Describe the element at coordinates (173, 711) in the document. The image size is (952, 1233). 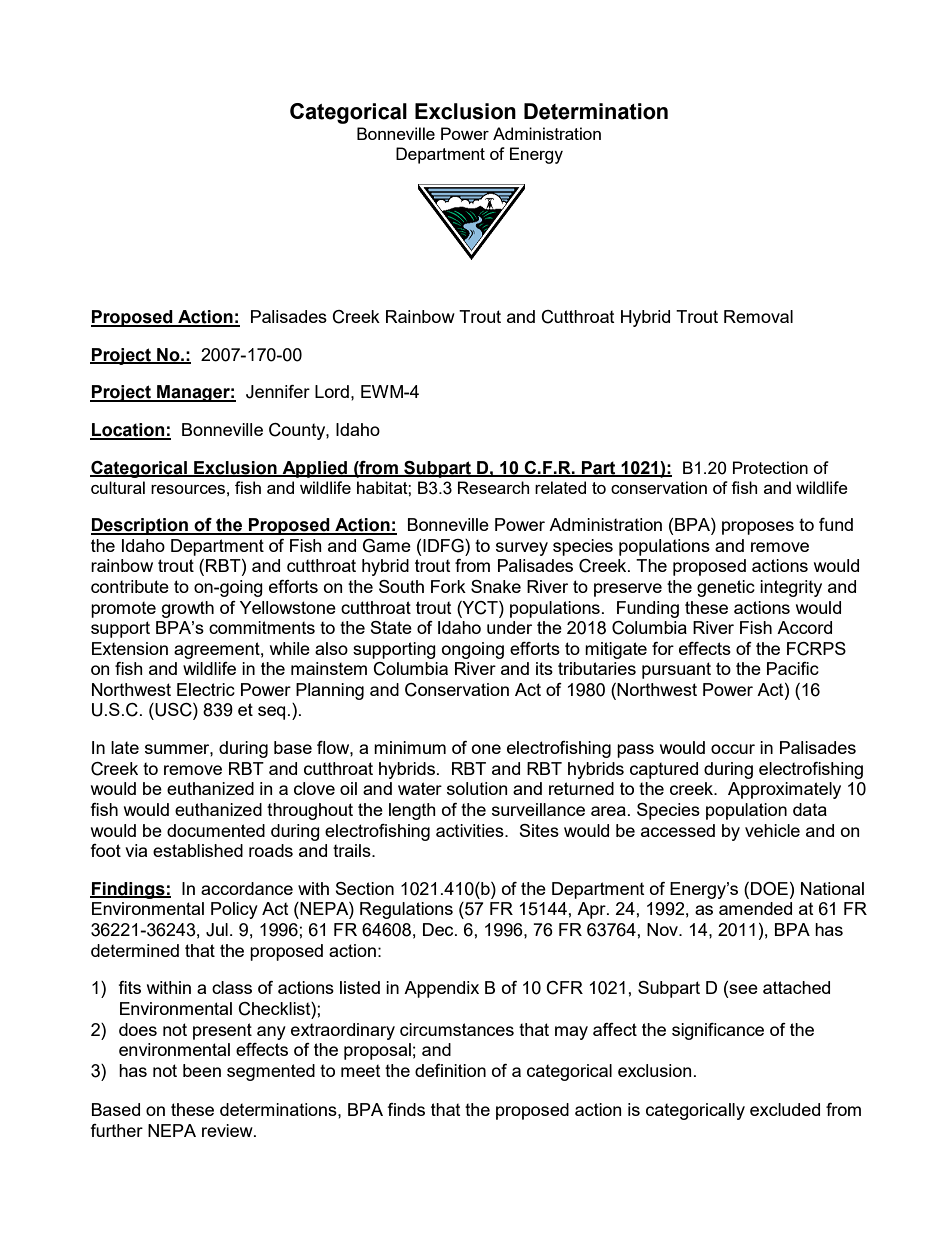
I see `USC` at that location.
